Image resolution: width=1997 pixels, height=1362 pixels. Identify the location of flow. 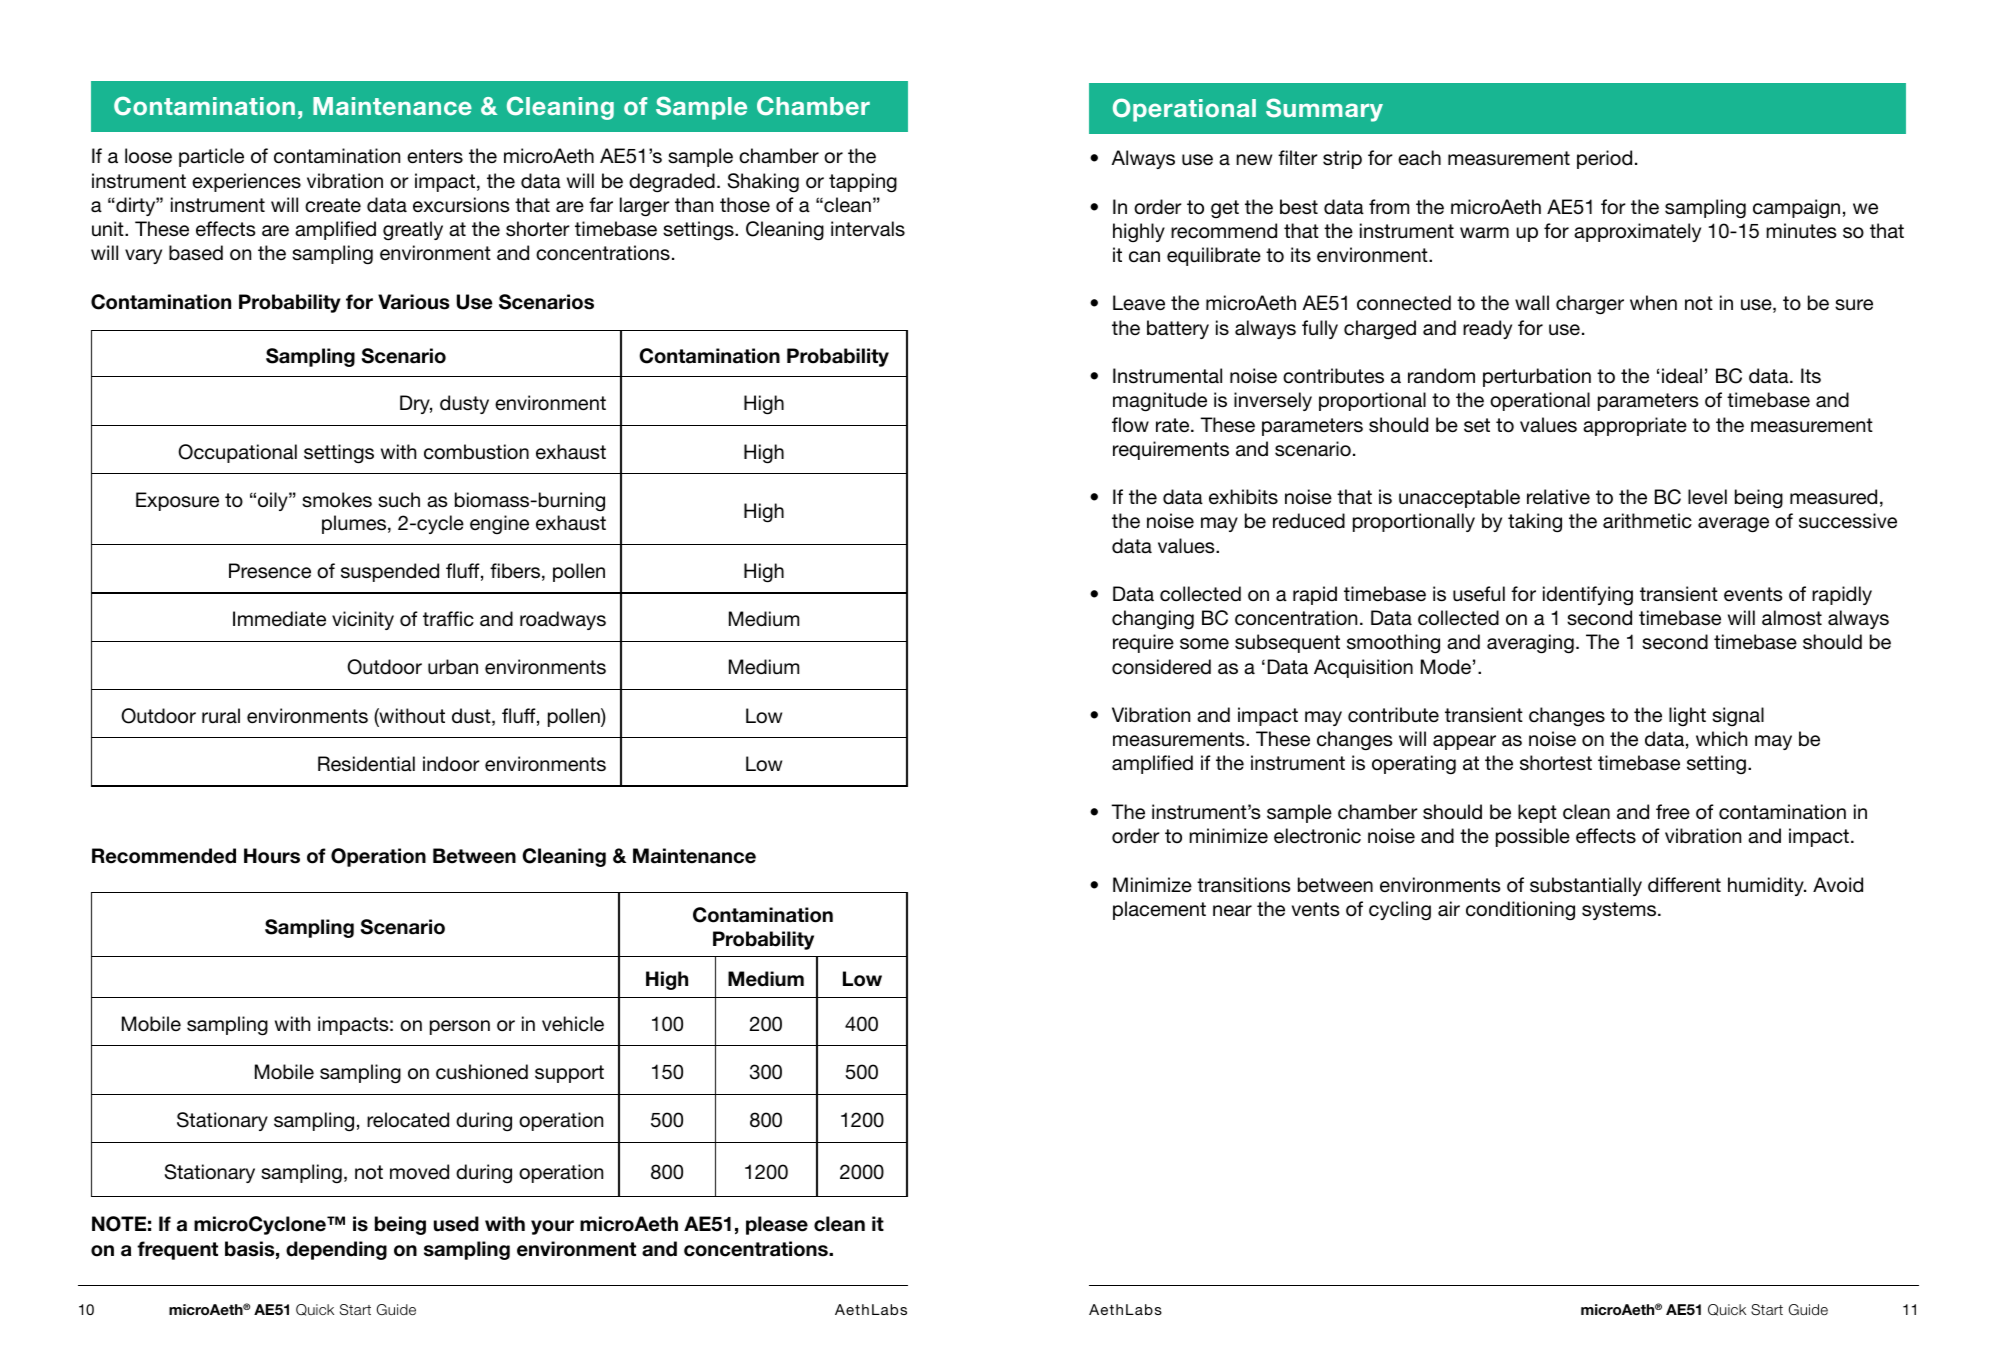
(1130, 424).
